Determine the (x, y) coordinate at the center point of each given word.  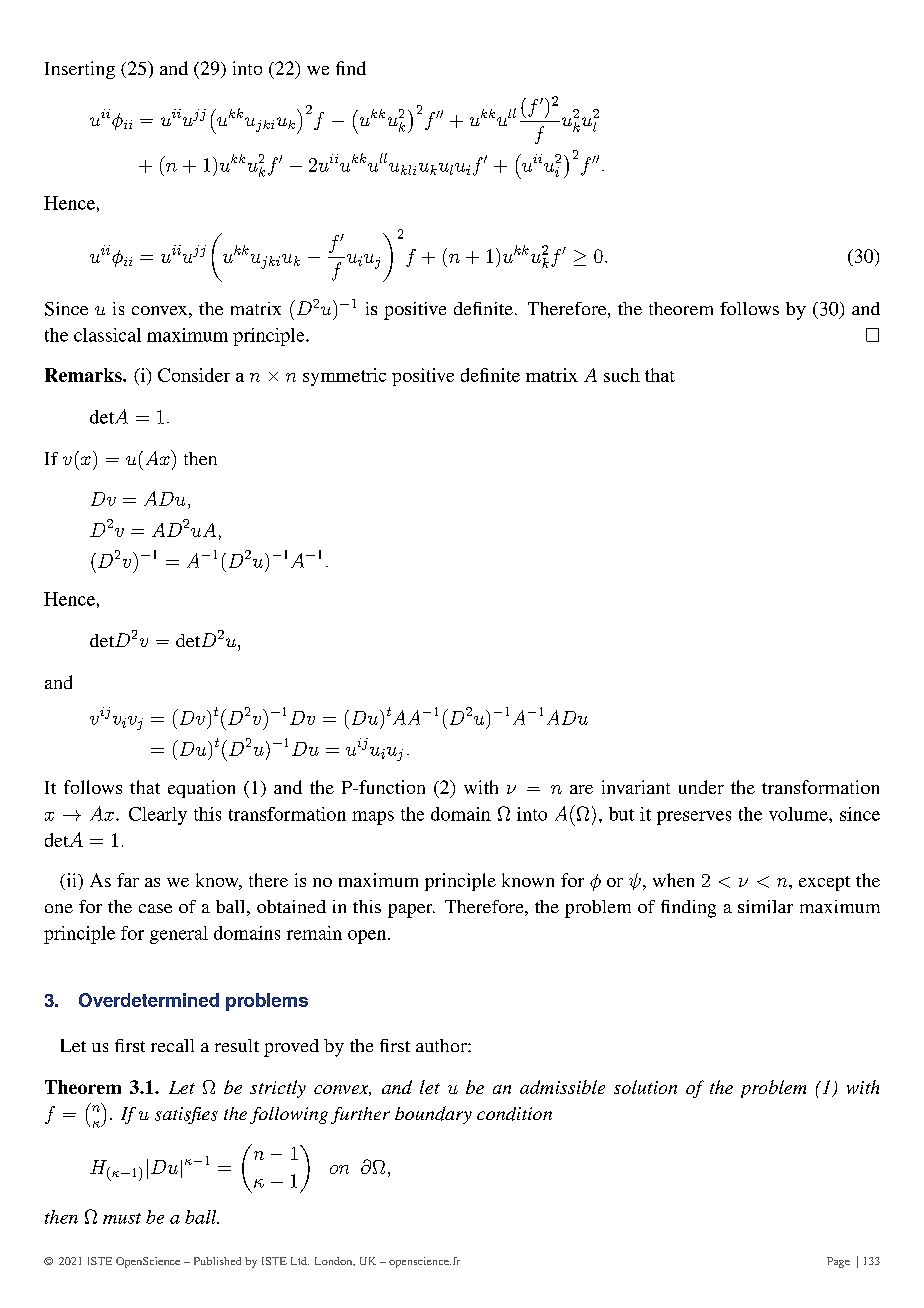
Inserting (80, 70)
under (701, 787)
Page (838, 1262)
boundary (433, 1115)
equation (201, 789)
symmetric (344, 377)
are (581, 789)
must (122, 1218)
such (622, 375)
